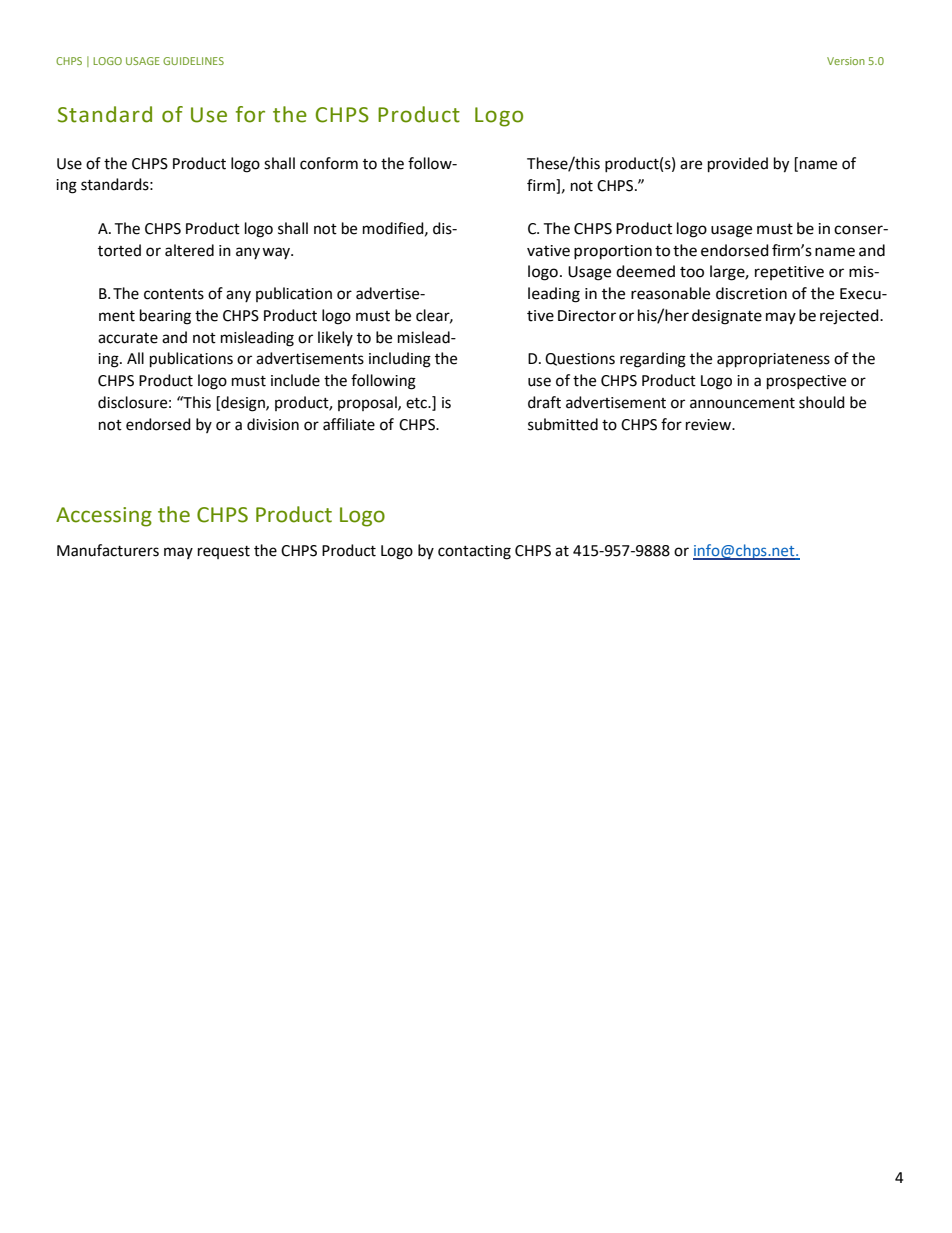 This screenshot has width=952, height=1233. What do you see at coordinates (751, 293) in the screenshot?
I see `discretion` at bounding box center [751, 293].
